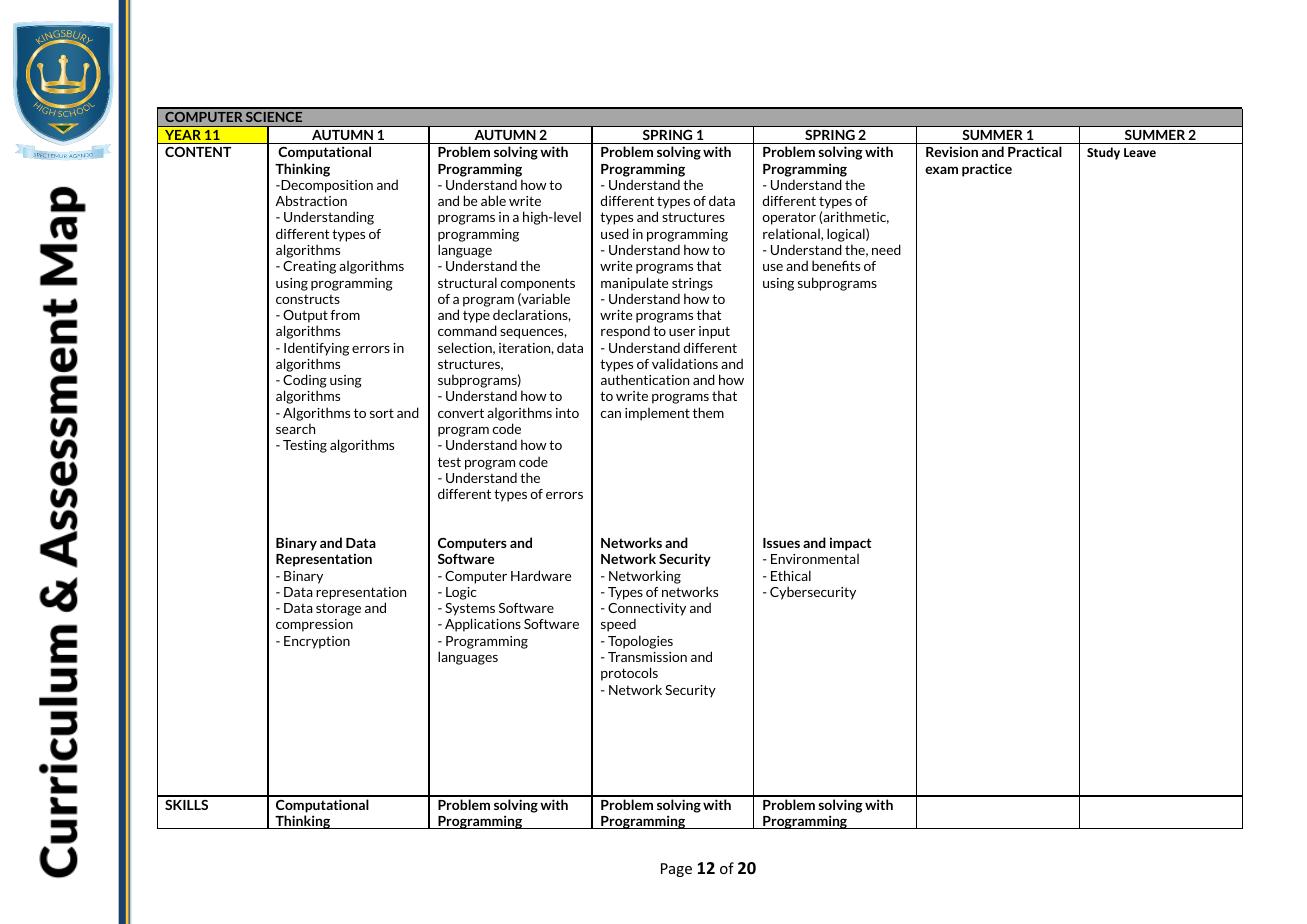  I want to click on Decomposition, so click(326, 186).
